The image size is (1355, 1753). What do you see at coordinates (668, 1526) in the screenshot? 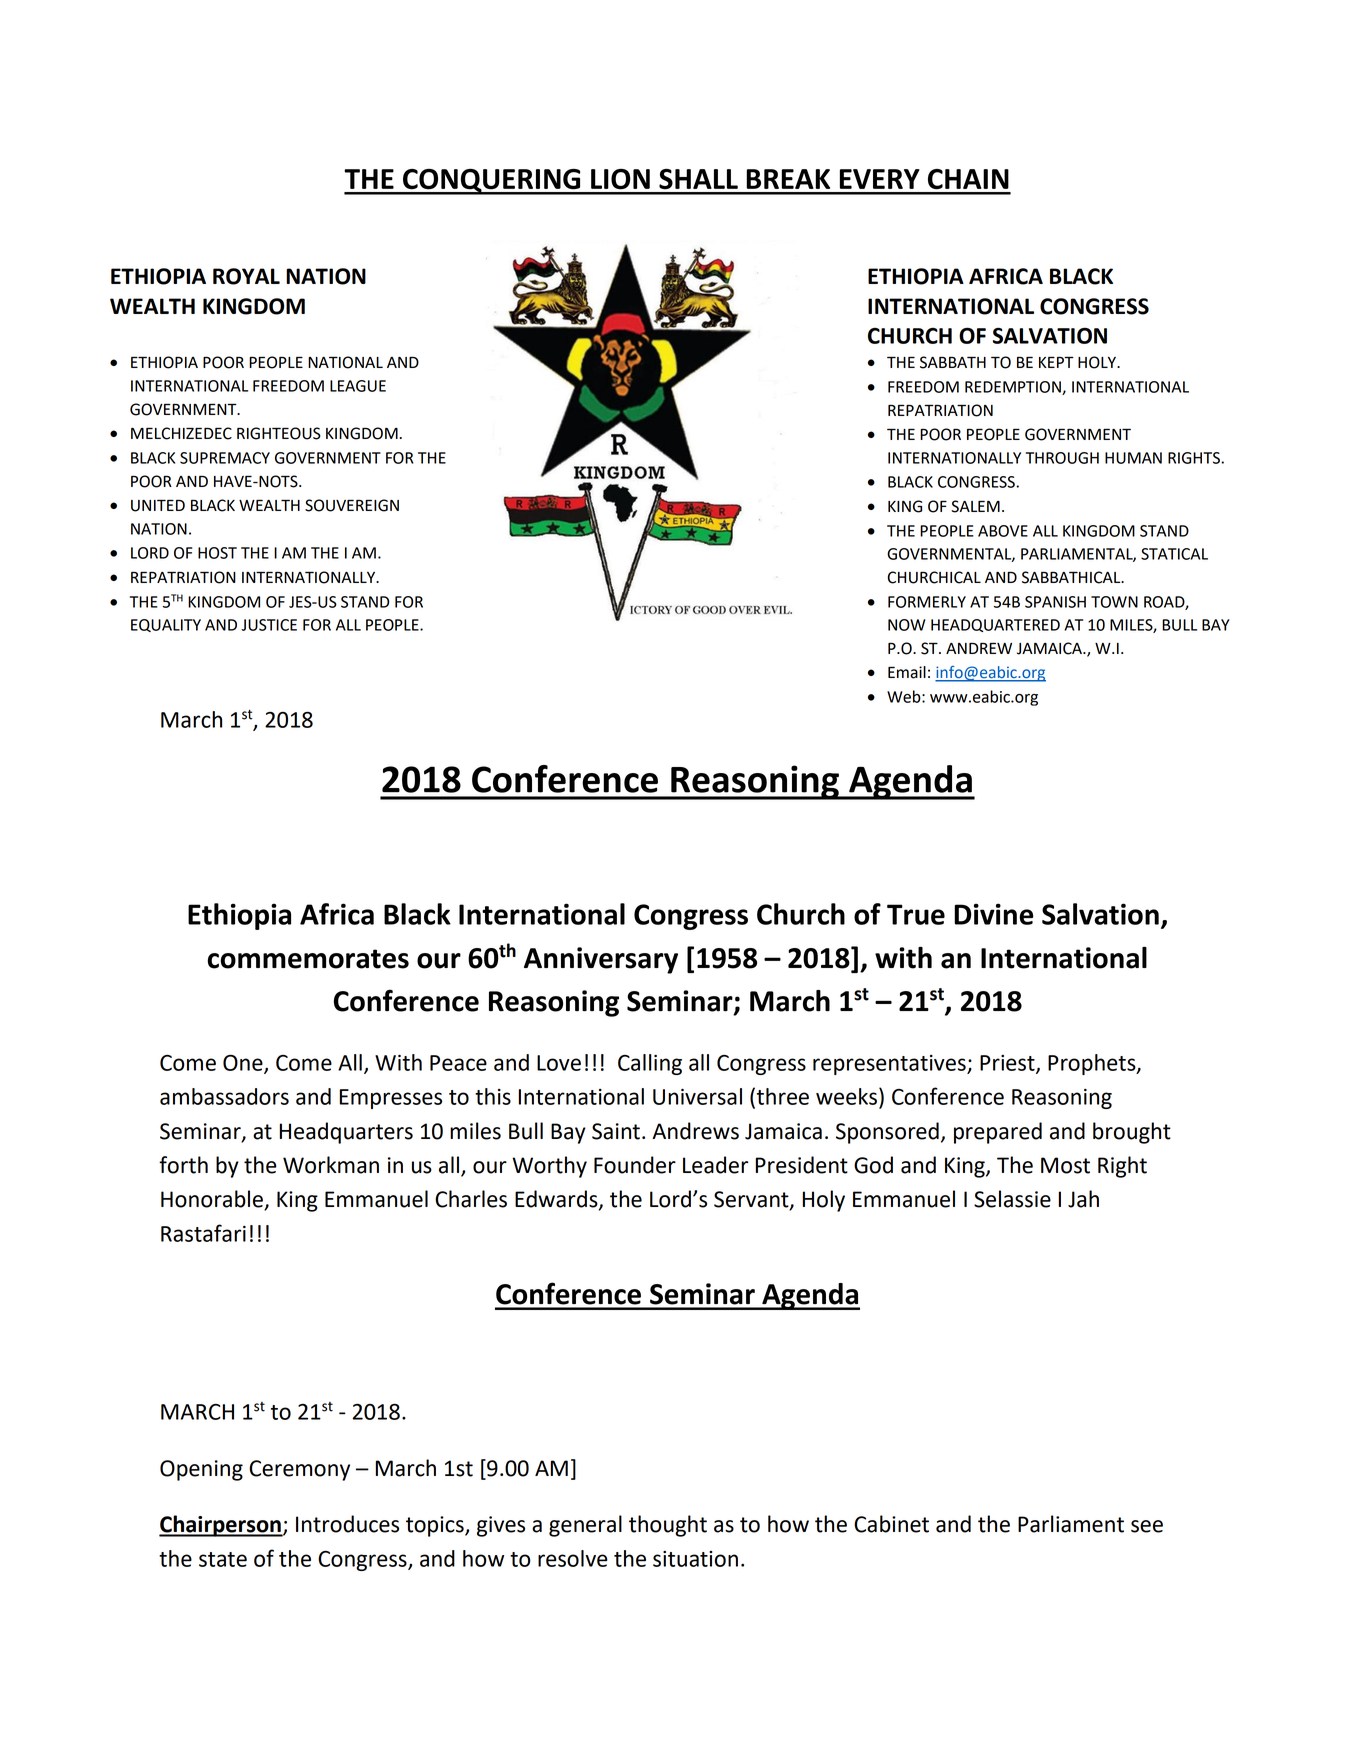
I see `thought` at bounding box center [668, 1526].
